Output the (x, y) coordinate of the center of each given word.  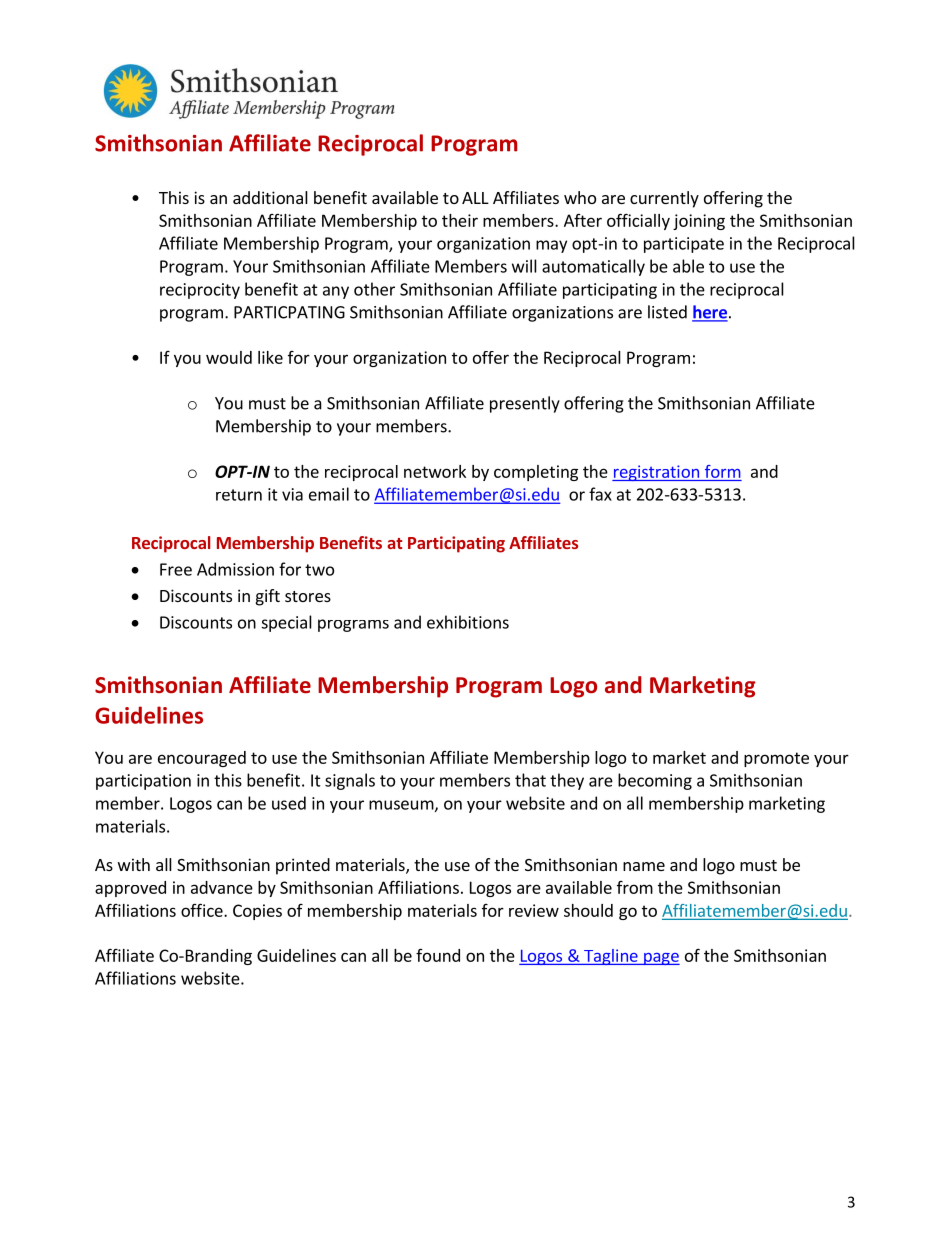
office (203, 910)
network (435, 471)
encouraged (202, 759)
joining (699, 222)
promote (776, 759)
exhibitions (468, 622)
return (239, 495)
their (460, 220)
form (723, 471)
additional (270, 197)
